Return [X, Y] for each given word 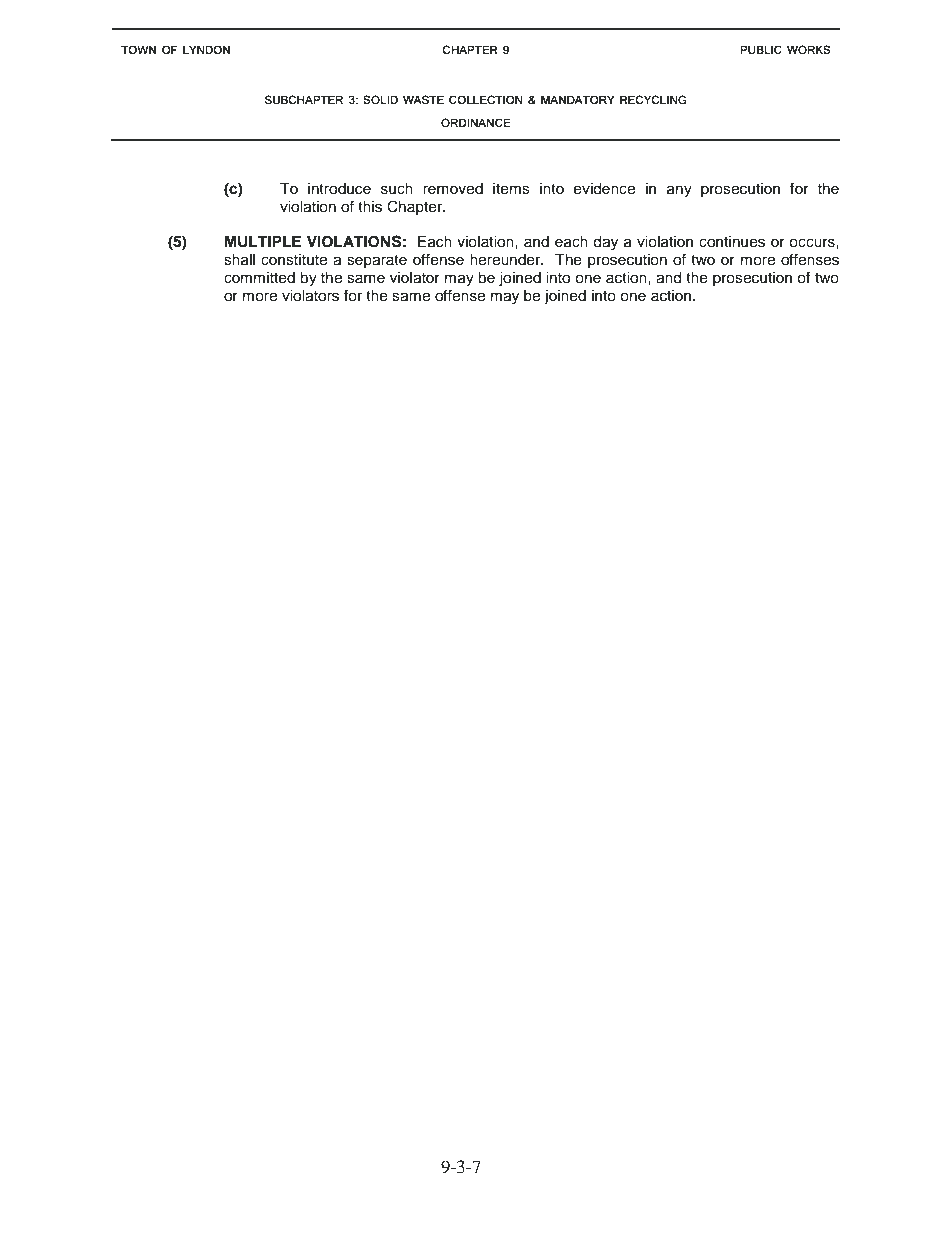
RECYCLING [653, 99]
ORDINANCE [476, 122]
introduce [339, 189]
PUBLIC [761, 49]
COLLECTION [486, 99]
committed [259, 278]
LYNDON [206, 49]
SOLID [380, 99]
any [679, 191]
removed [453, 189]
